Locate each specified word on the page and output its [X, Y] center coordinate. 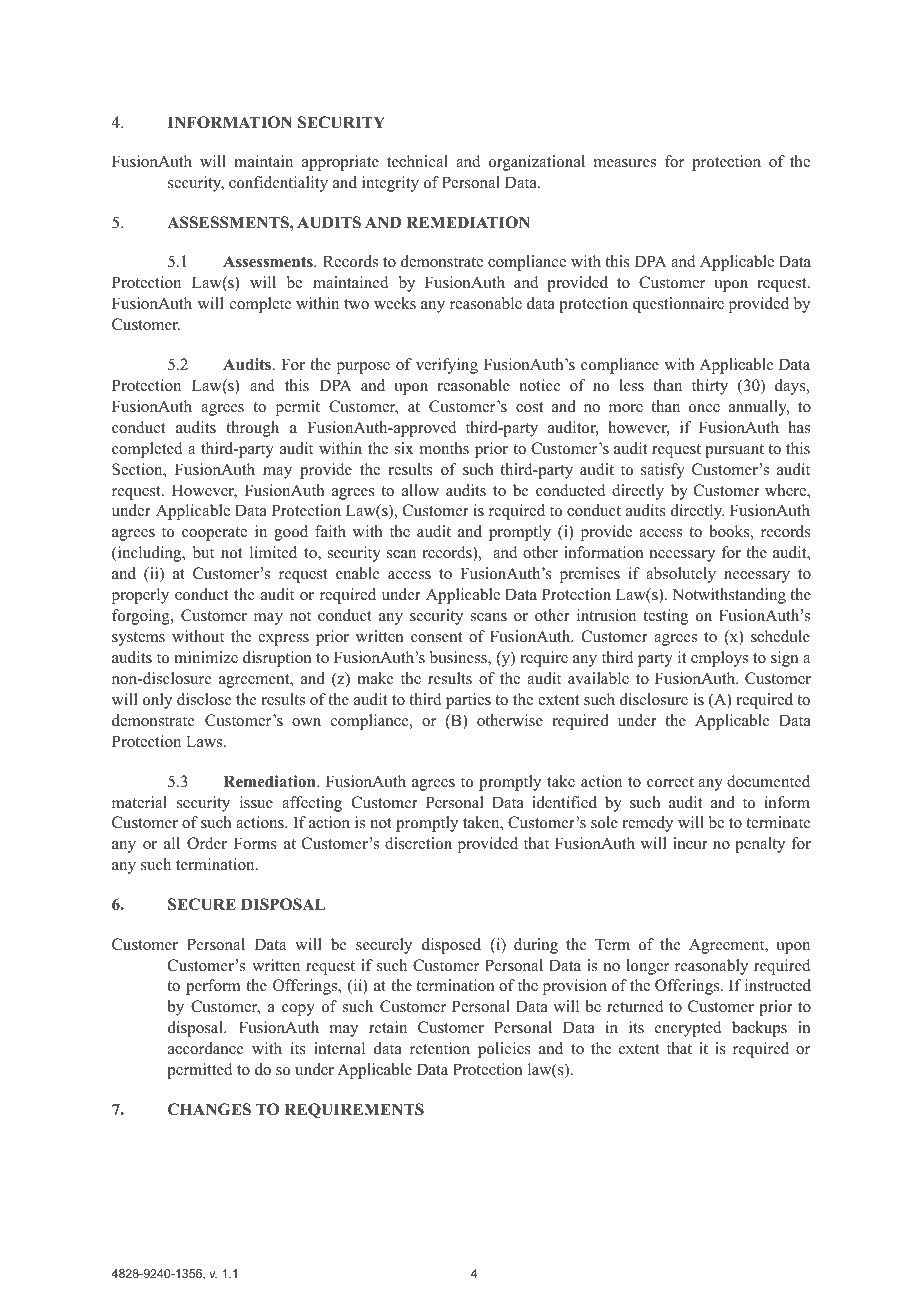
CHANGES [209, 1109]
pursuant [734, 451]
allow [420, 490]
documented [768, 781]
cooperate [214, 534]
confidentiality [278, 184]
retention [440, 1048]
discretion [418, 843]
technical [417, 161]
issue [256, 802]
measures [625, 163]
